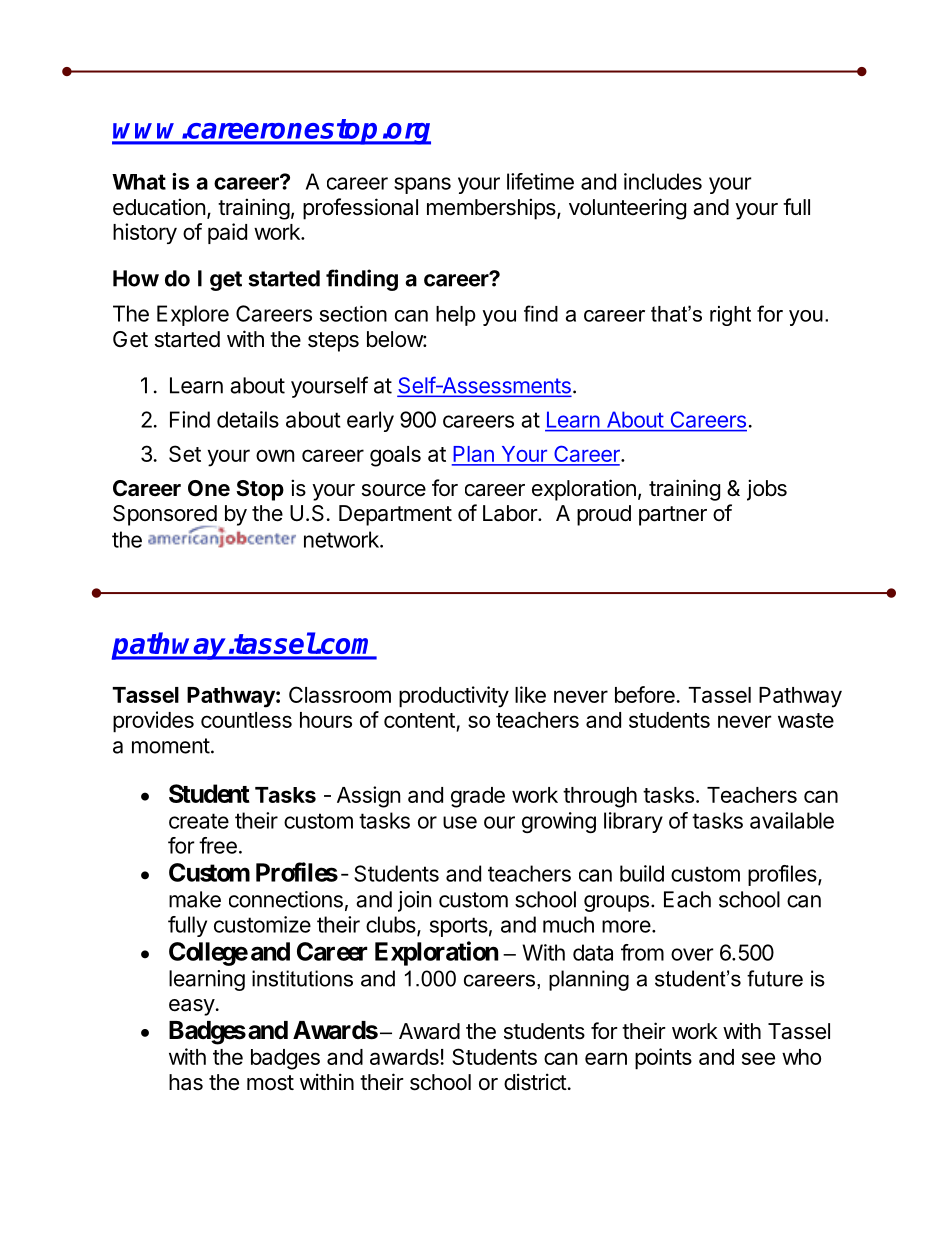 The width and height of the screenshot is (952, 1233). I want to click on paid, so click(227, 233).
